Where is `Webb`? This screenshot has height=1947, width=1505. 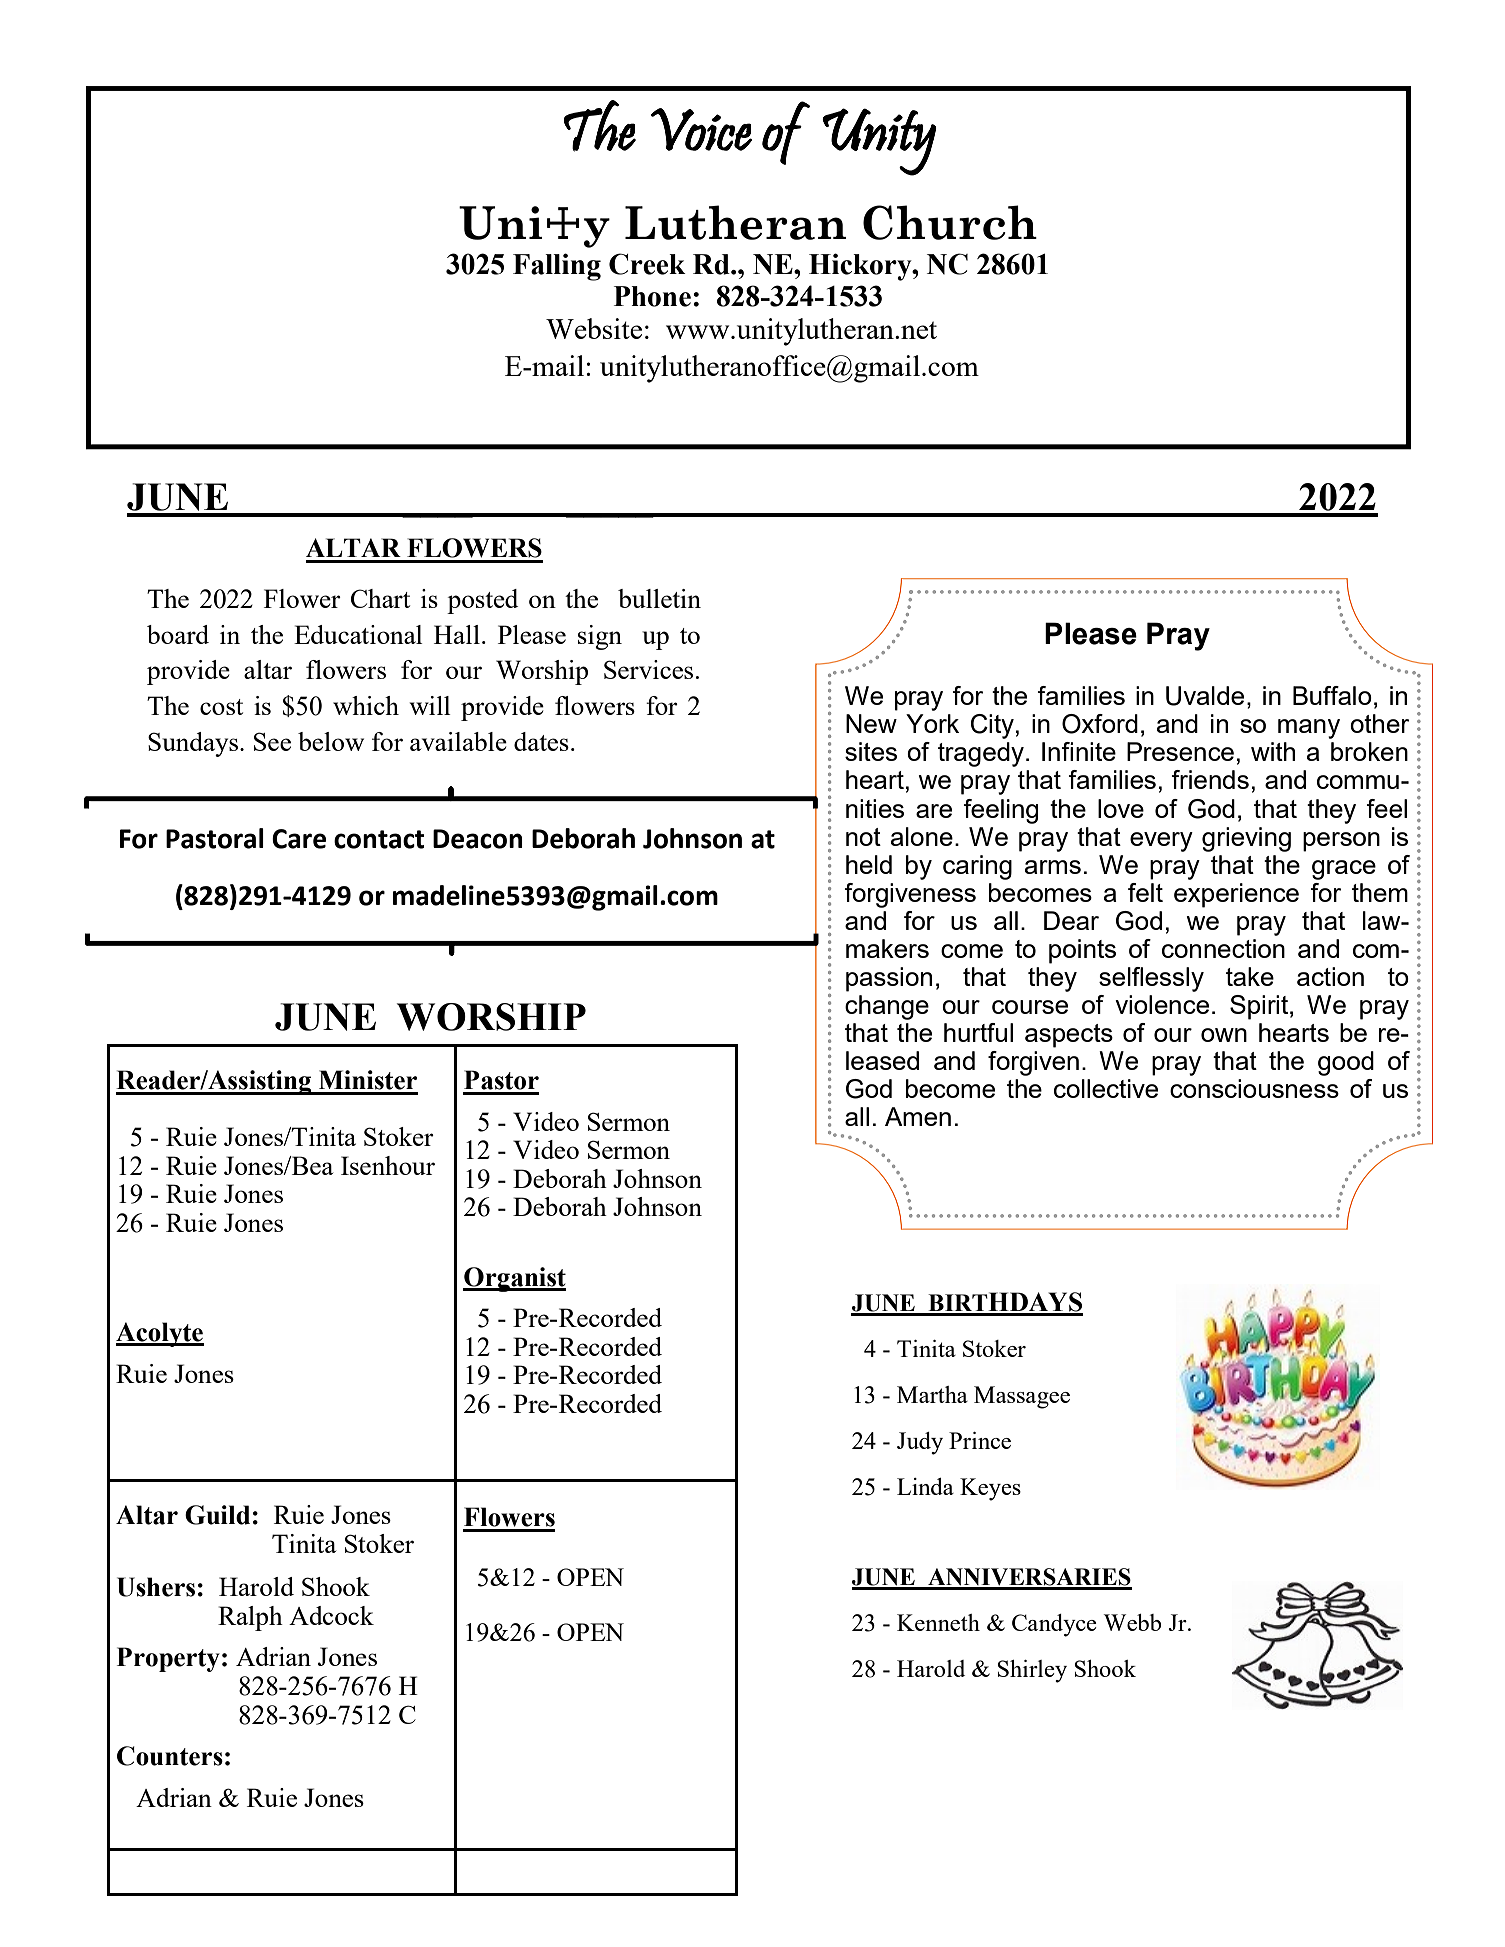 Webb is located at coordinates (1132, 1622).
